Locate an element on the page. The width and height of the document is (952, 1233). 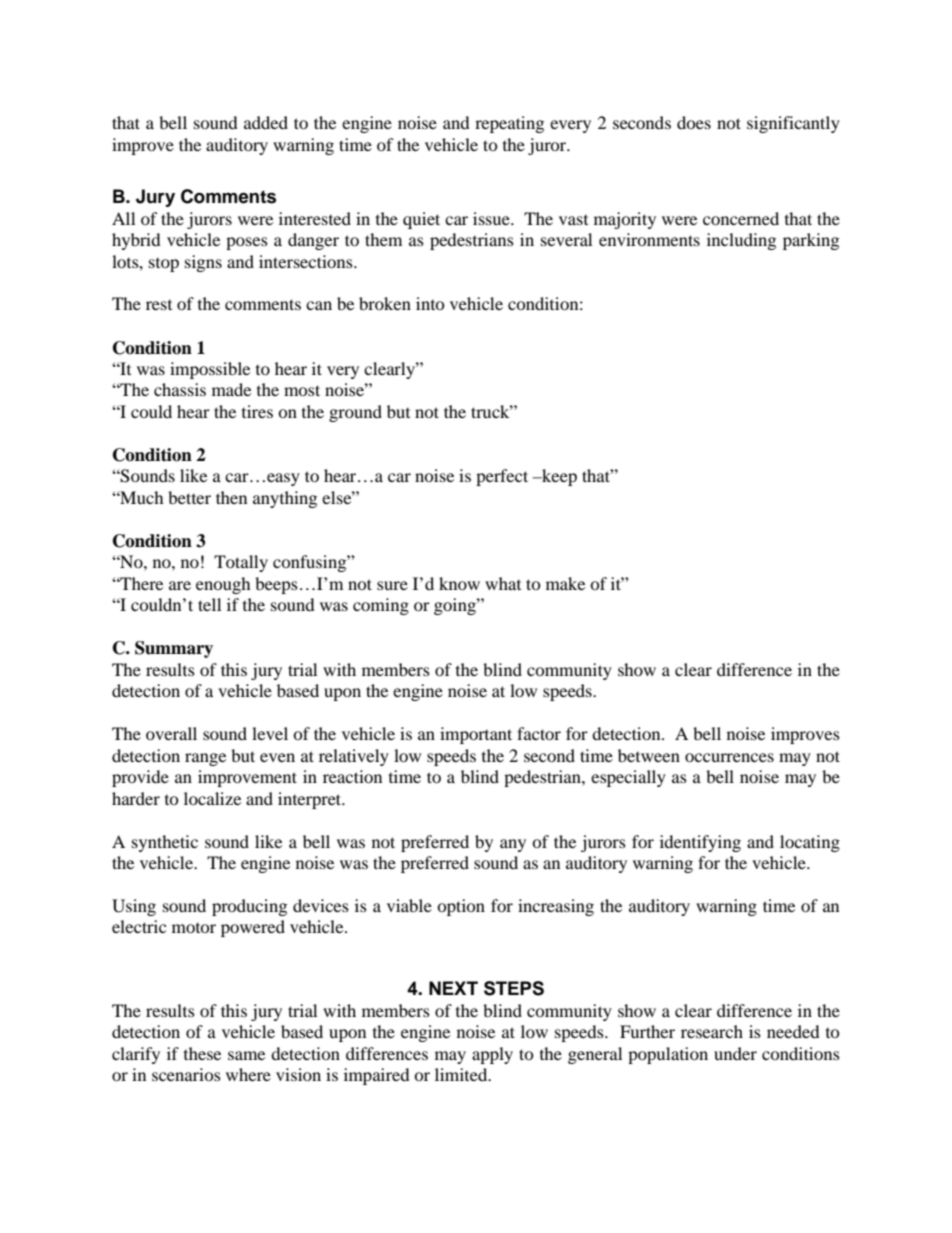
repeating is located at coordinates (509, 124).
